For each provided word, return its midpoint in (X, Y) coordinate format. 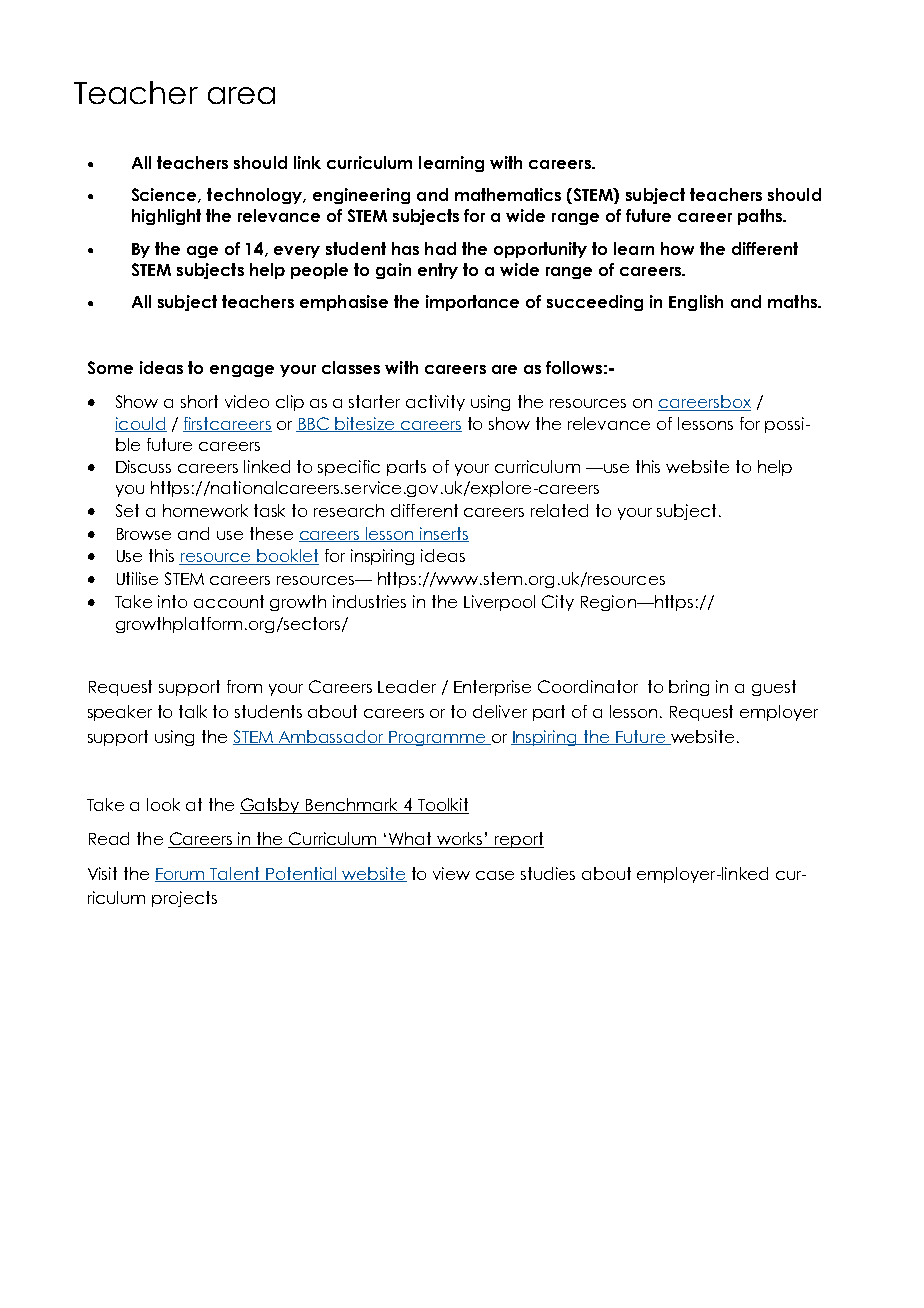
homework (205, 510)
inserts (443, 534)
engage (242, 371)
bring (689, 688)
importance (472, 303)
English (696, 303)
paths (761, 217)
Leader (407, 686)
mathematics (508, 194)
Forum (181, 875)
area (241, 95)
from (244, 686)
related (559, 510)
